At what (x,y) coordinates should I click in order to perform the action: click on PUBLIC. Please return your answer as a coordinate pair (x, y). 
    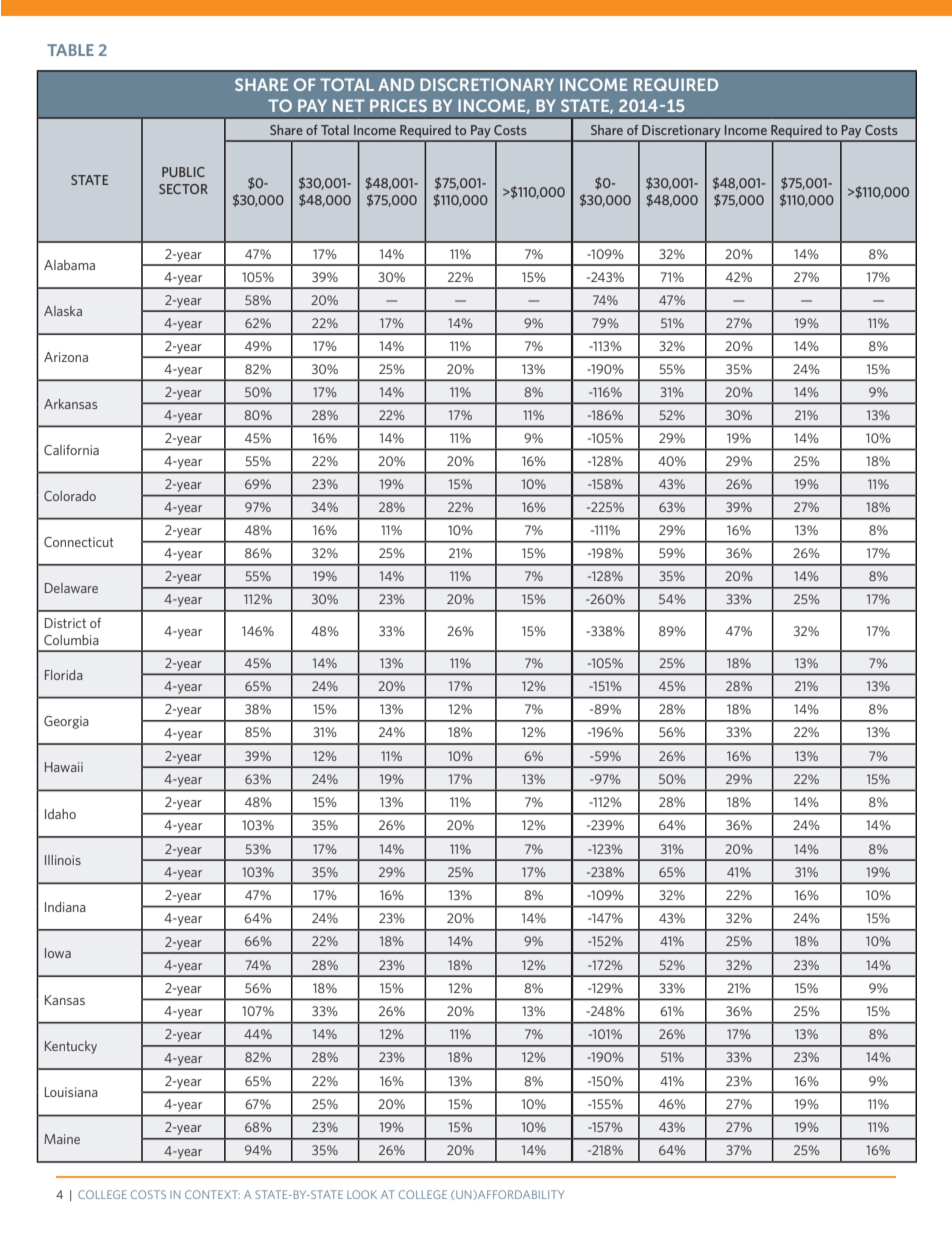
    Looking at the image, I should click on (183, 172).
